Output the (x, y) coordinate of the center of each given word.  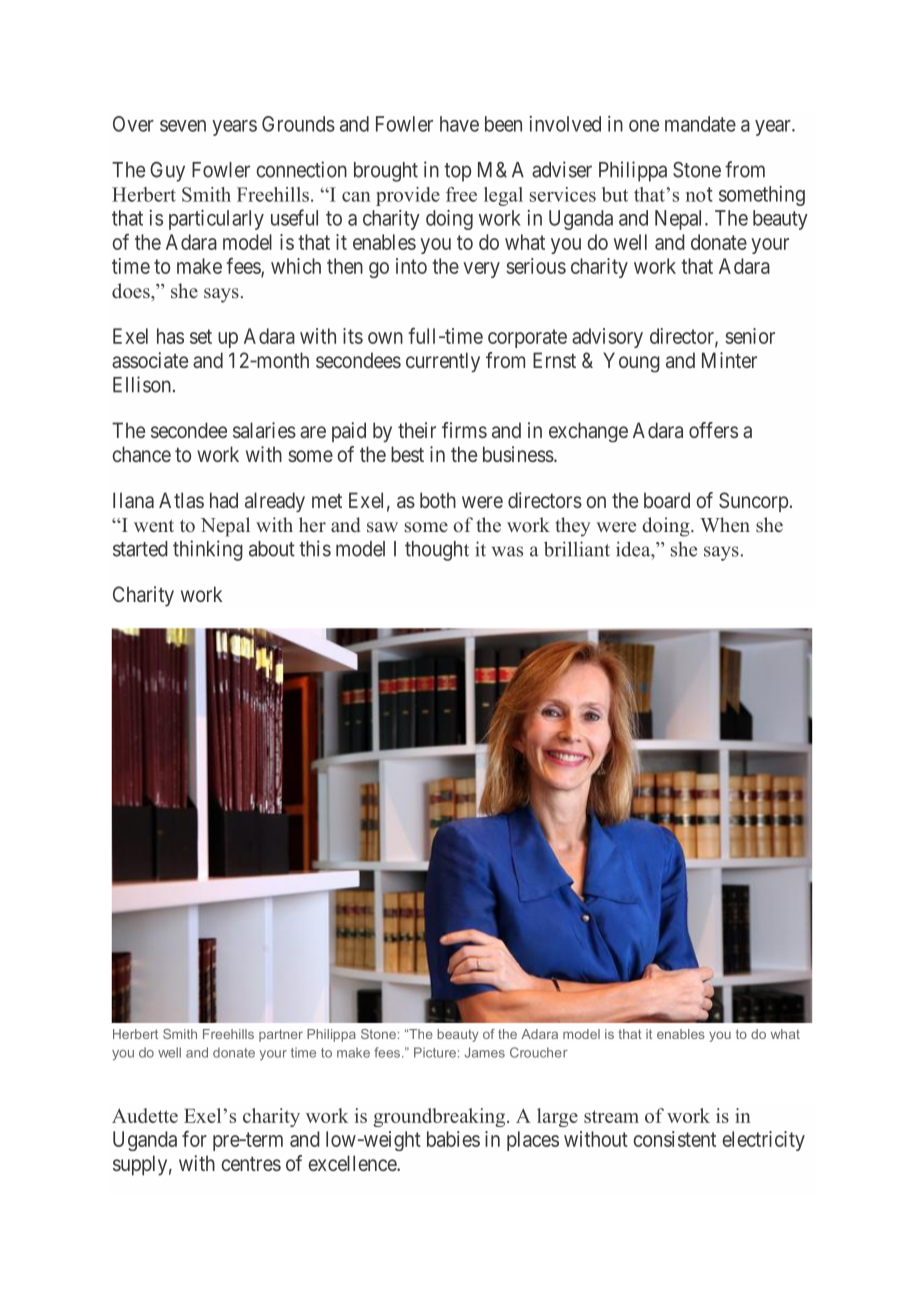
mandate (700, 124)
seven (183, 126)
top (457, 172)
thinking (208, 550)
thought (437, 551)
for (194, 1138)
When (725, 525)
